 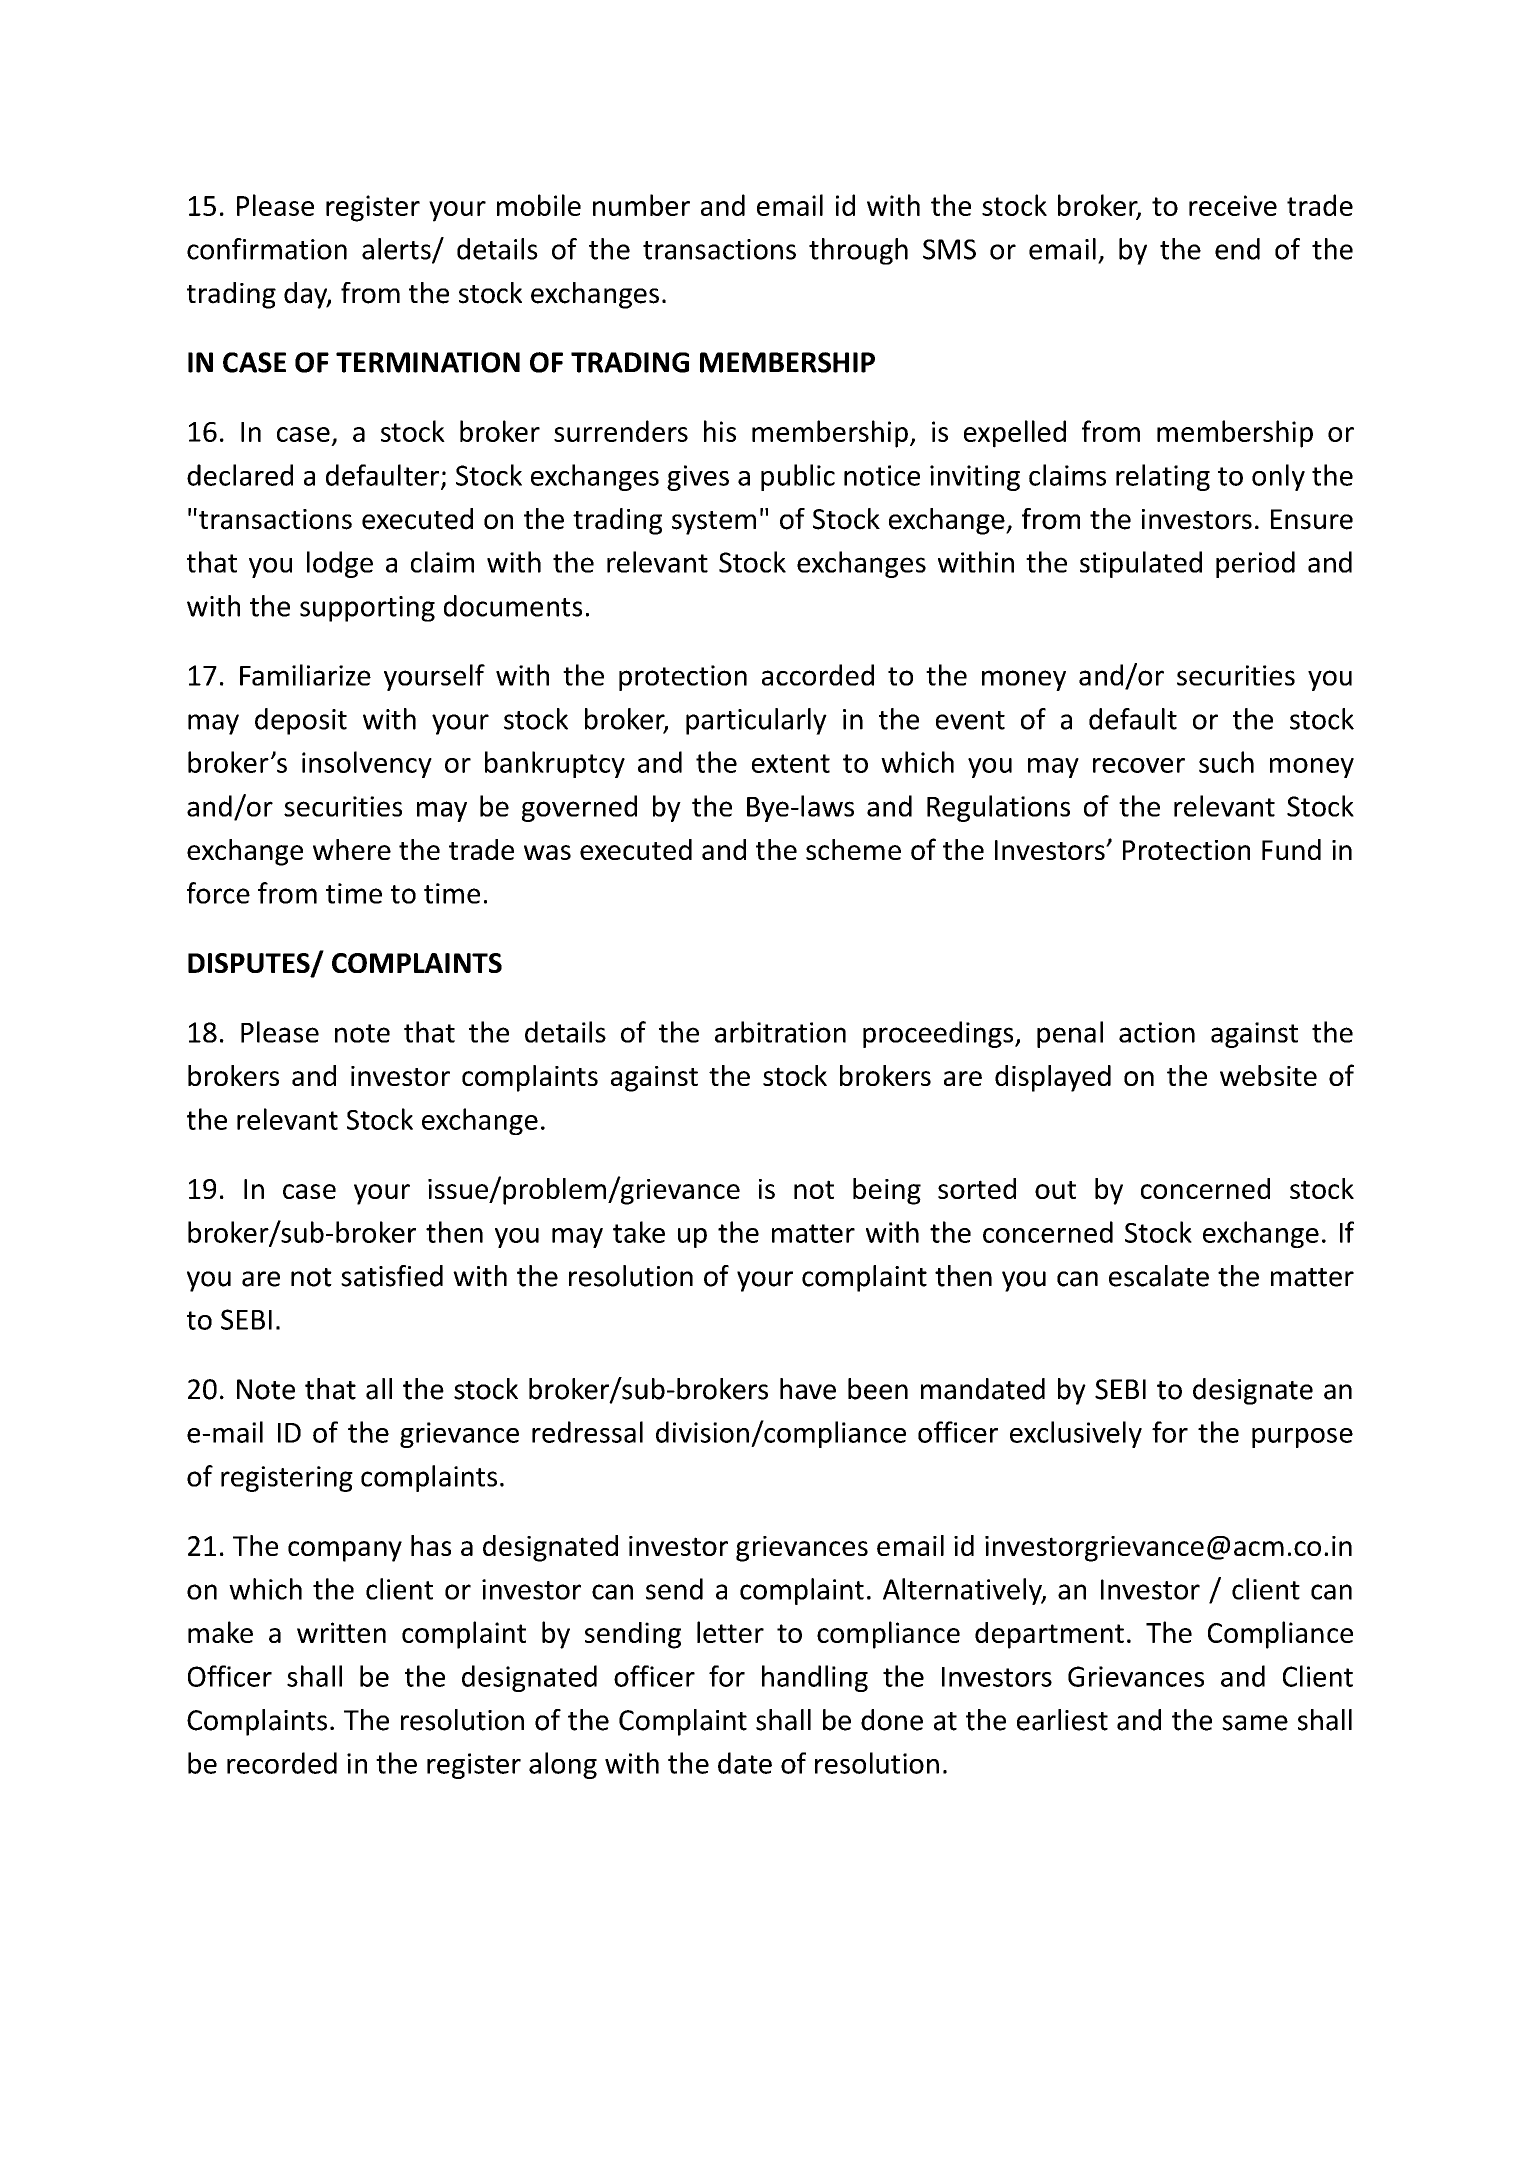 What do you see at coordinates (392, 1276) in the page?
I see `satisfied` at bounding box center [392, 1276].
